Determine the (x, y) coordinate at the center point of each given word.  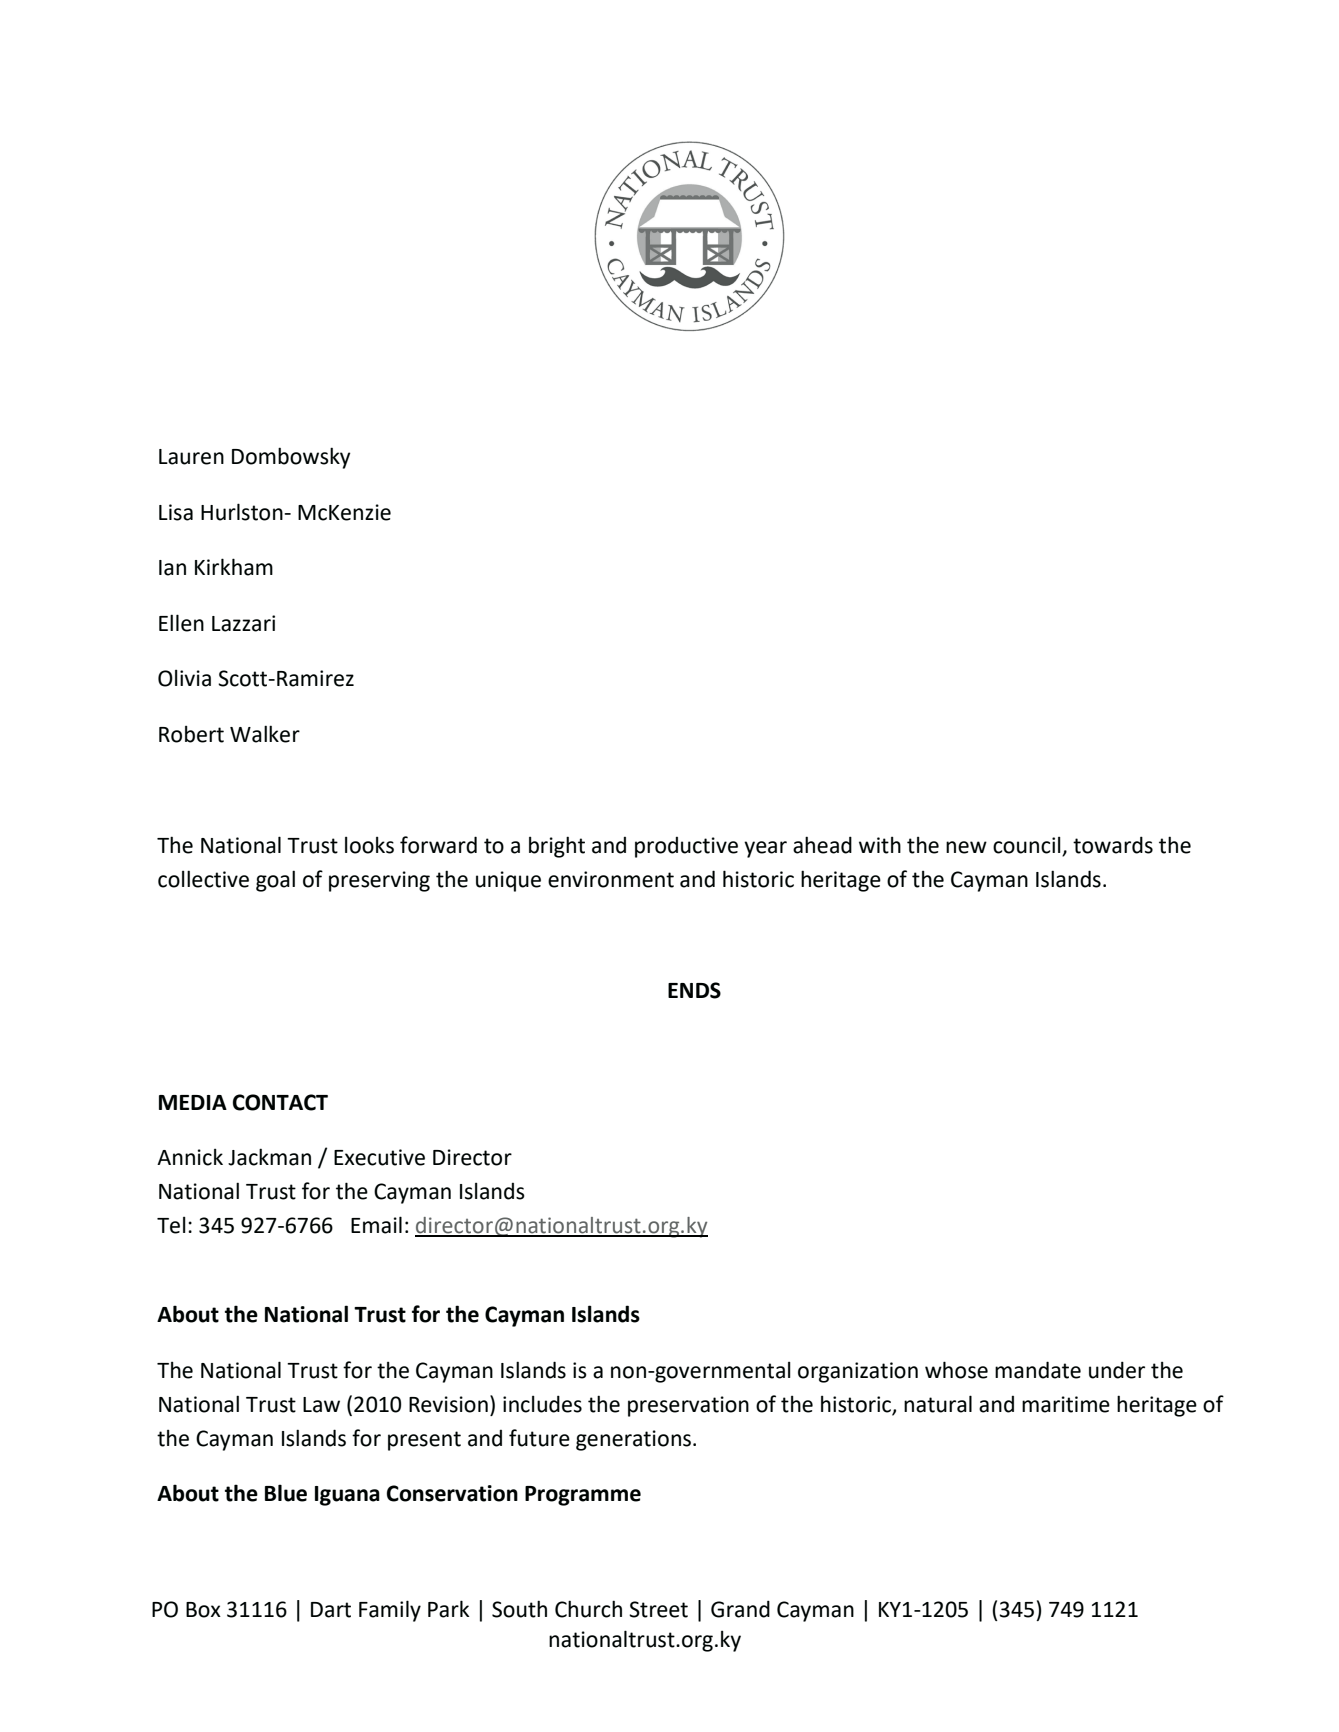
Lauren (191, 457)
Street (658, 1609)
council (1028, 846)
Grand (740, 1609)
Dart (331, 1610)
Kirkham (234, 567)
